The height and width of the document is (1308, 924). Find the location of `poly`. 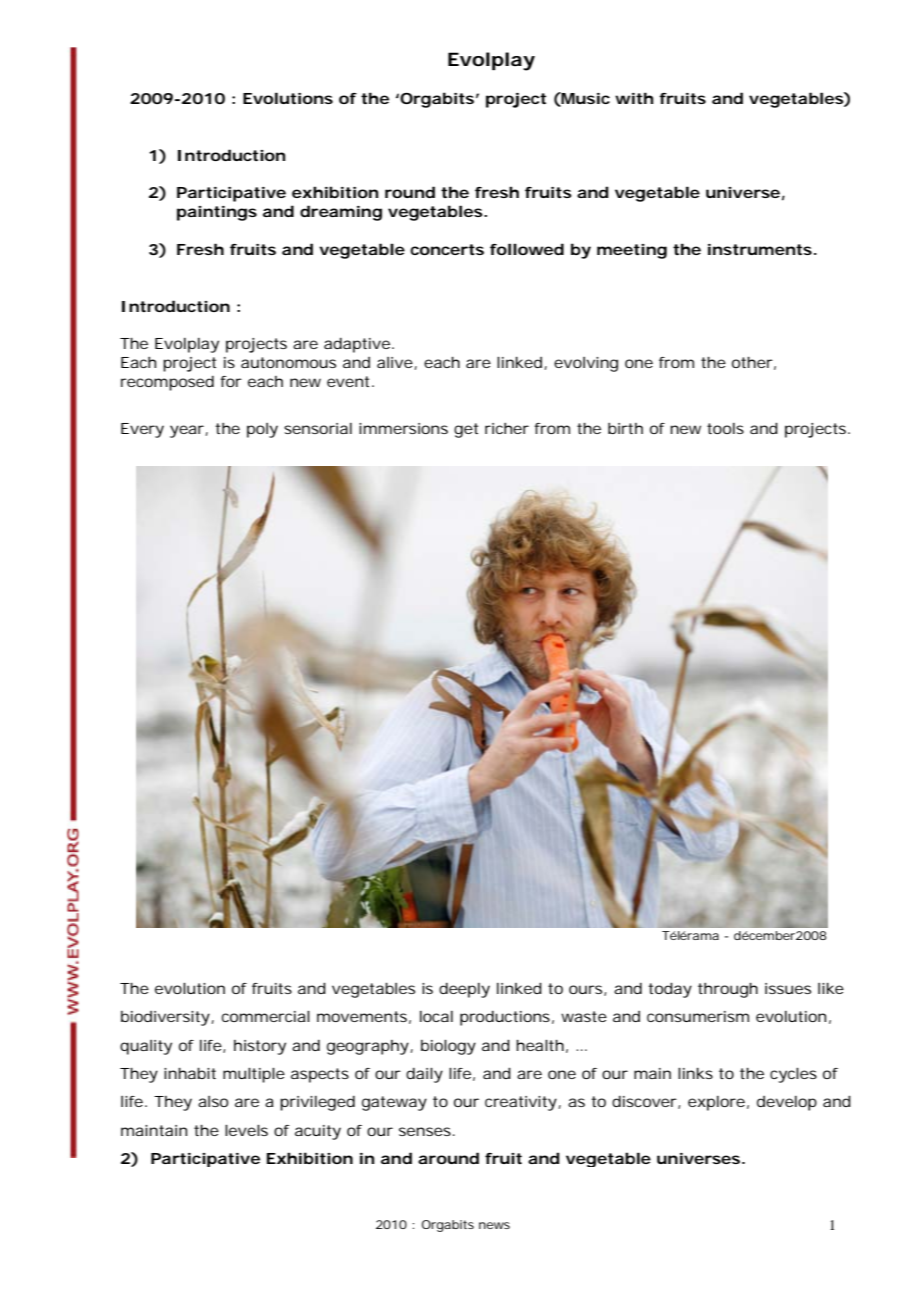

poly is located at coordinates (262, 430).
